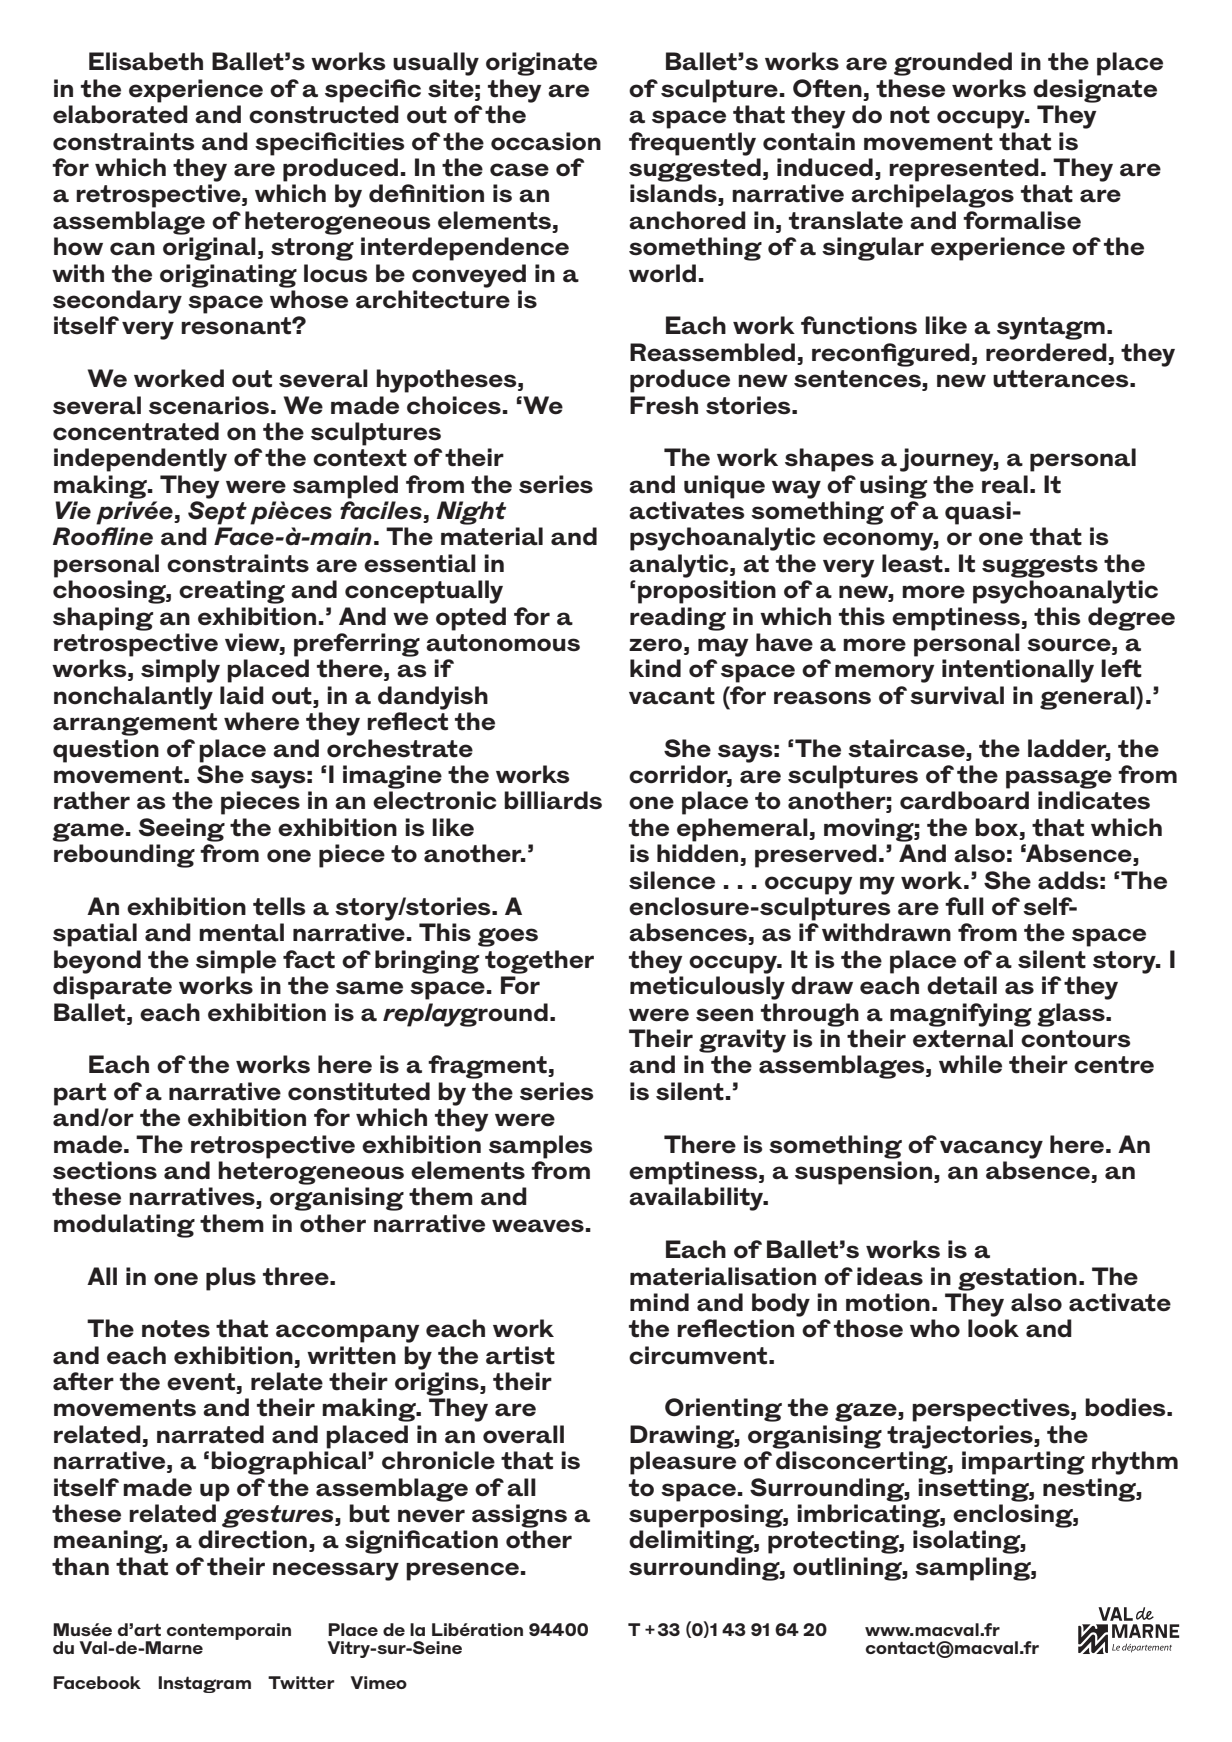 The height and width of the screenshot is (1742, 1232). Describe the element at coordinates (204, 1684) in the screenshot. I see `Instagram` at that location.
